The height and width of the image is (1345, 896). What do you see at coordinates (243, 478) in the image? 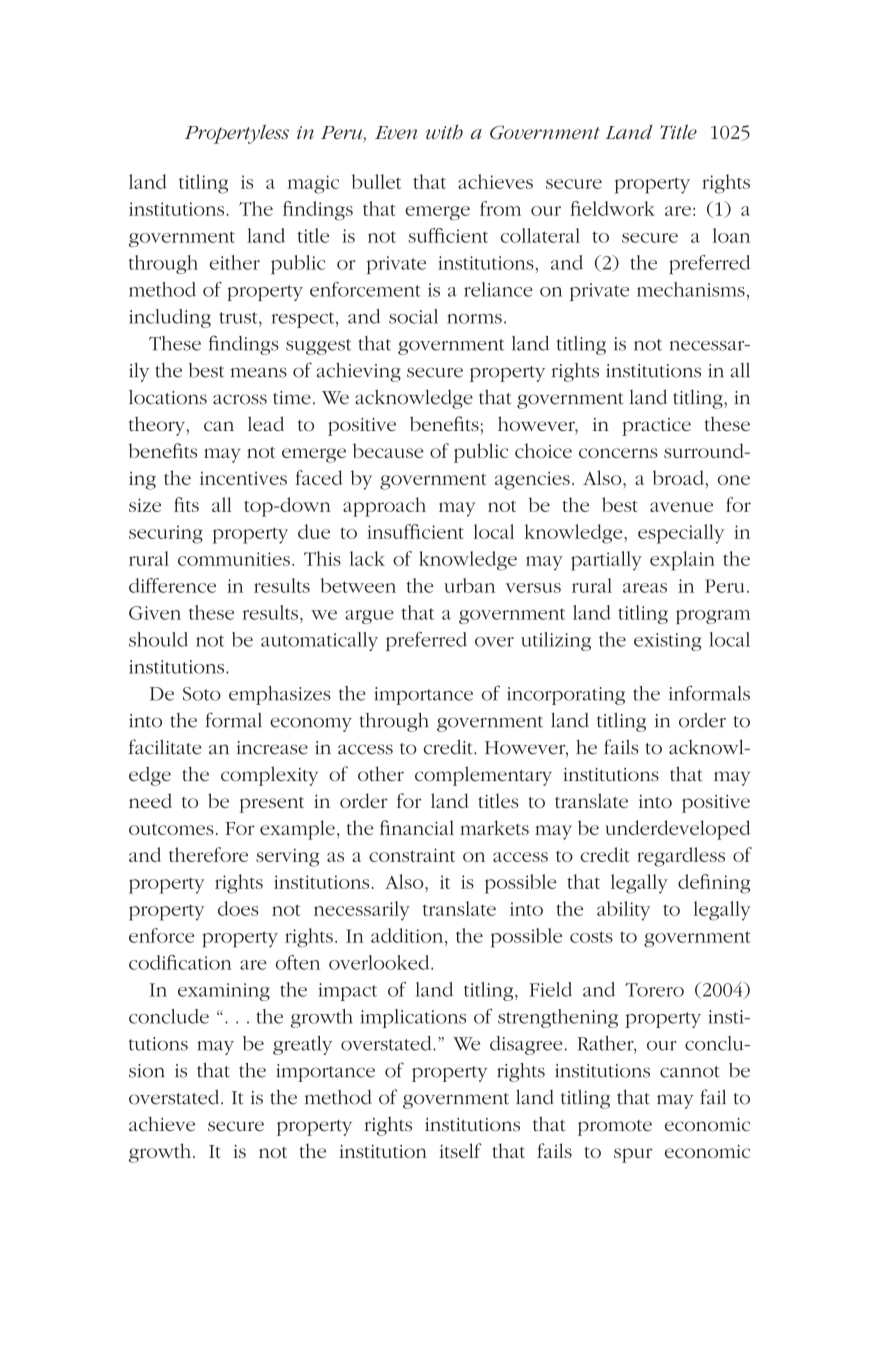
I see `incentives` at bounding box center [243, 478].
